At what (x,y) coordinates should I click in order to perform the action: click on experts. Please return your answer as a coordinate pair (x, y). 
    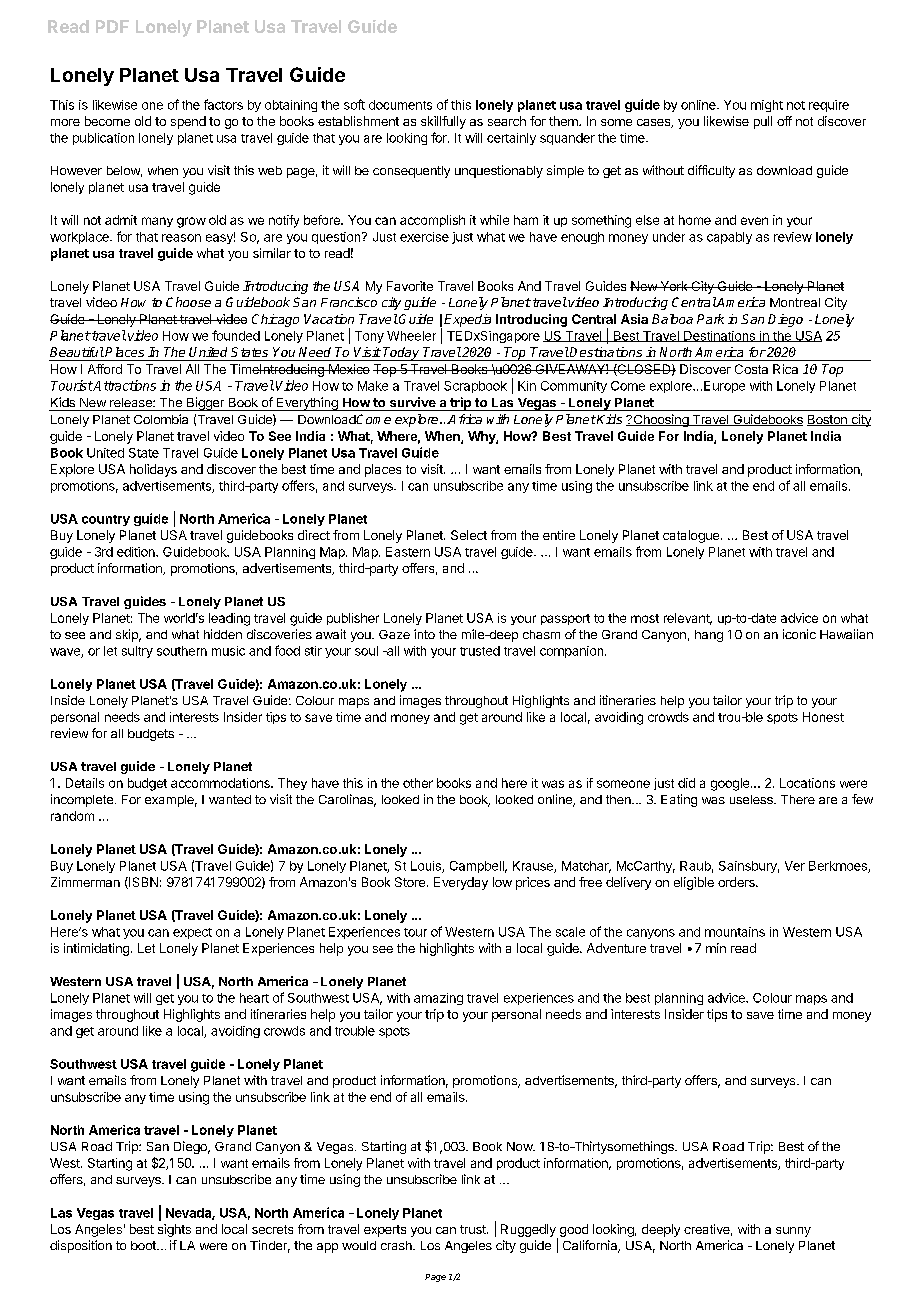
    Looking at the image, I should click on (385, 1231).
